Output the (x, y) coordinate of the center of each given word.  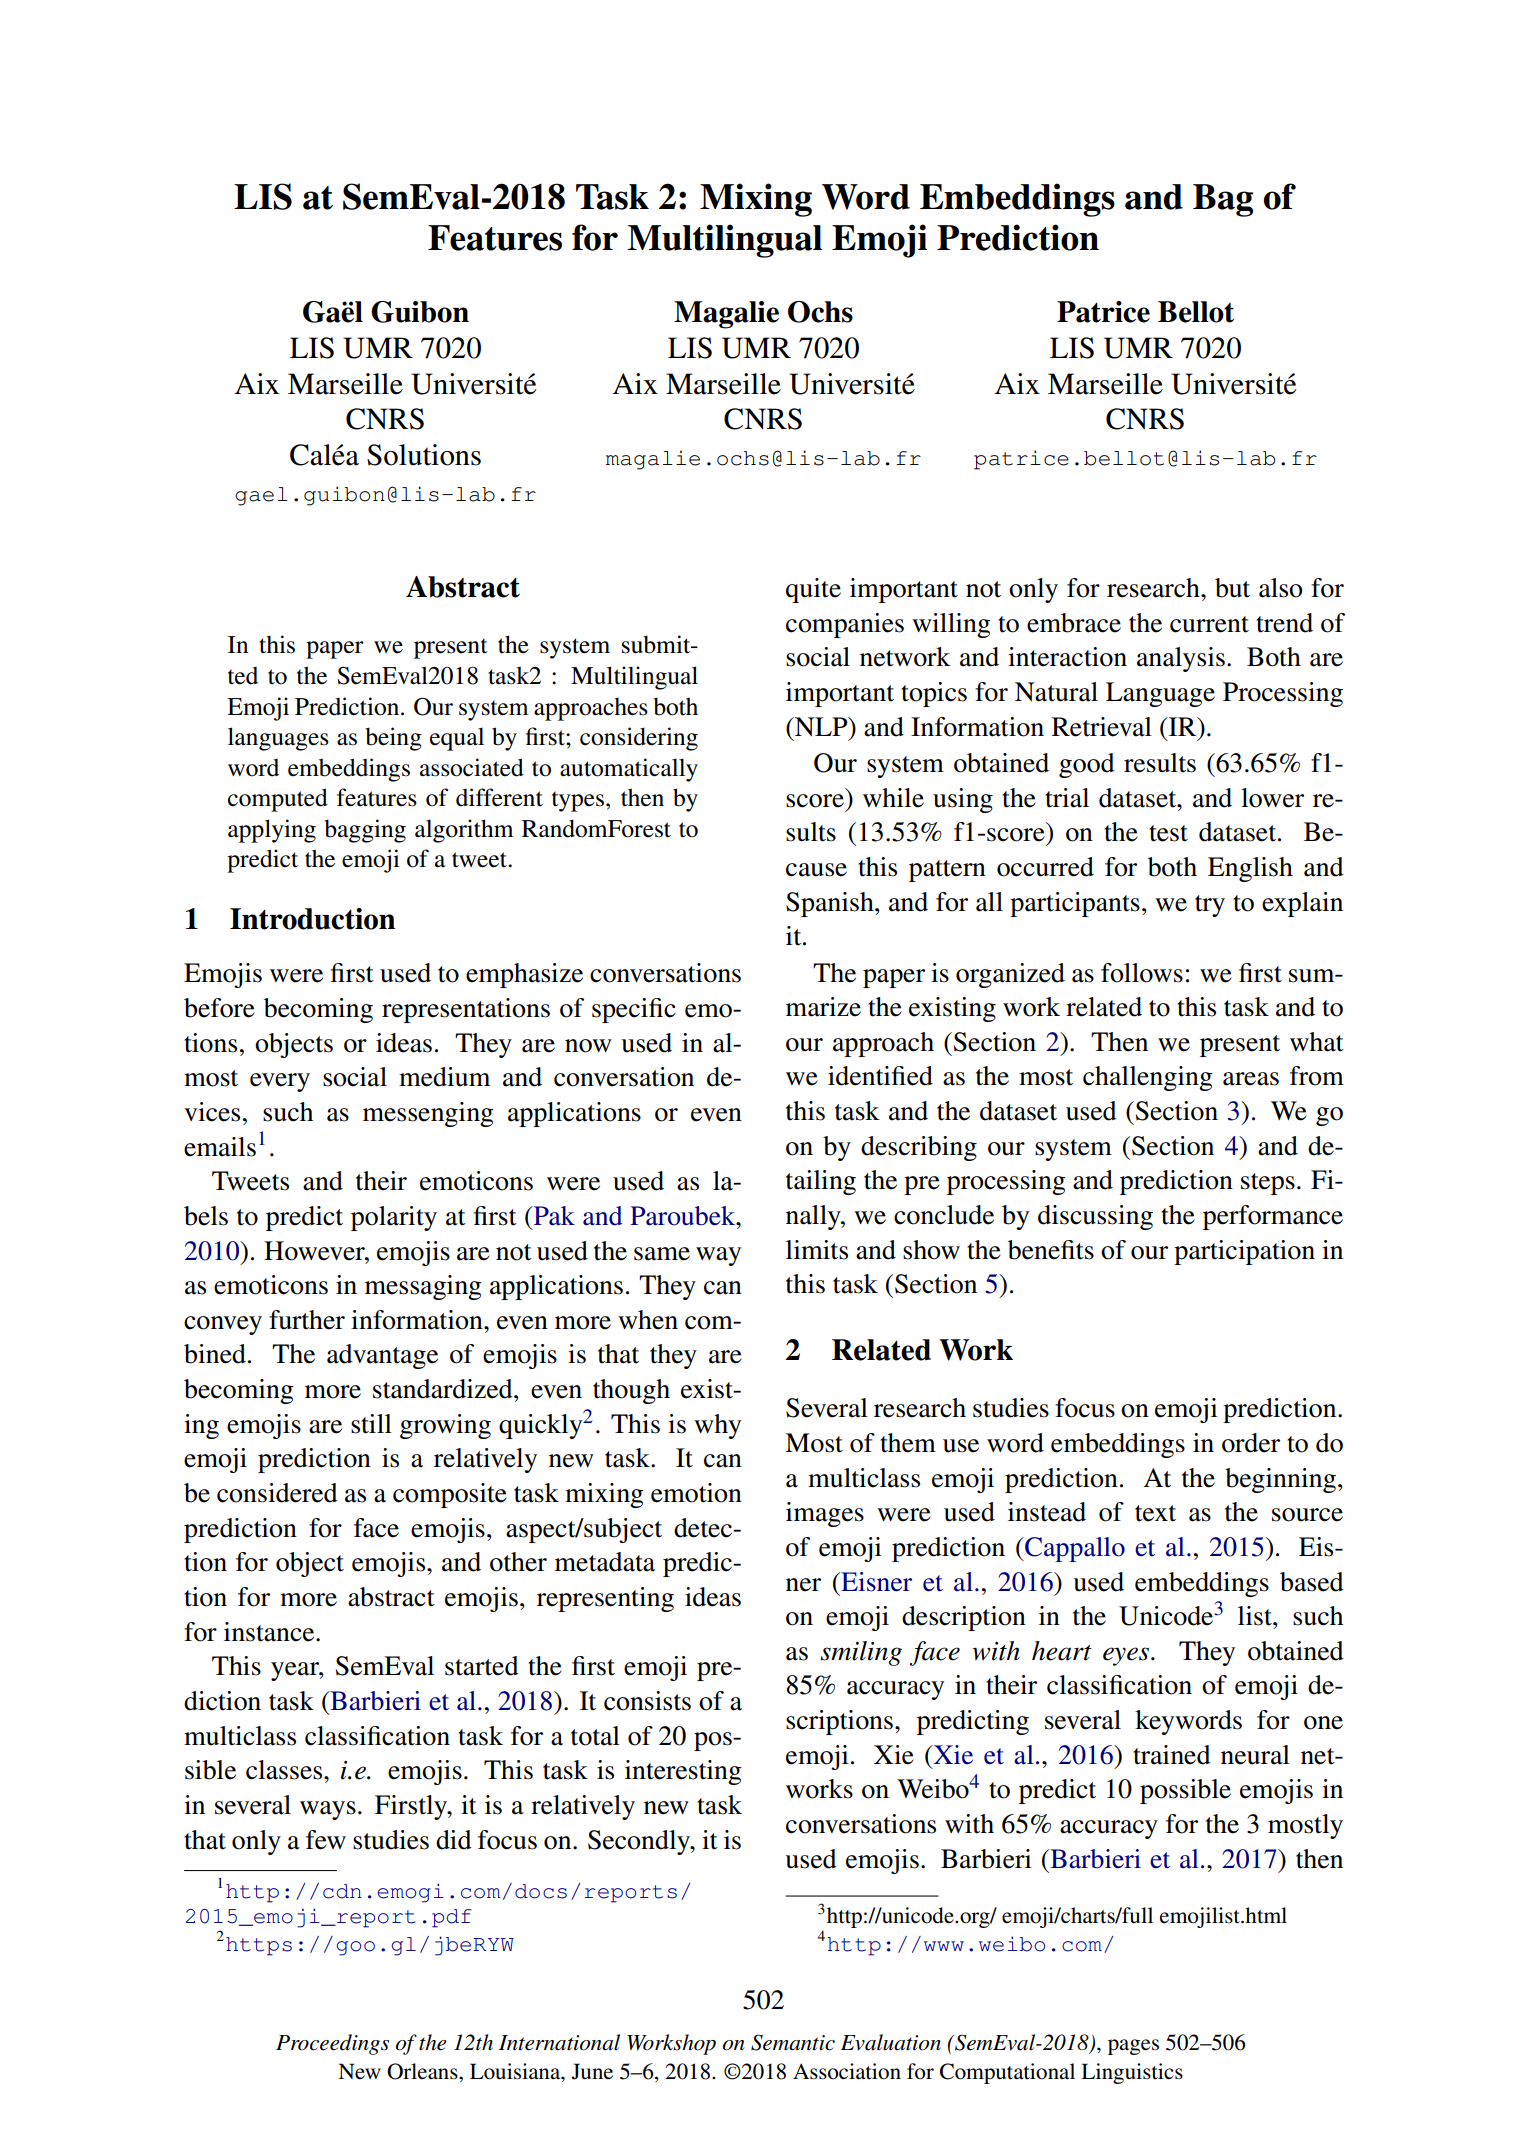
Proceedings (332, 2044)
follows (1142, 973)
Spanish (831, 904)
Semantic (793, 2042)
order (1251, 1443)
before (219, 1008)
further (307, 1320)
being (393, 739)
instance (270, 1632)
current (1209, 624)
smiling (861, 1653)
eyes (1126, 1656)
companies (845, 625)
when (648, 1320)
